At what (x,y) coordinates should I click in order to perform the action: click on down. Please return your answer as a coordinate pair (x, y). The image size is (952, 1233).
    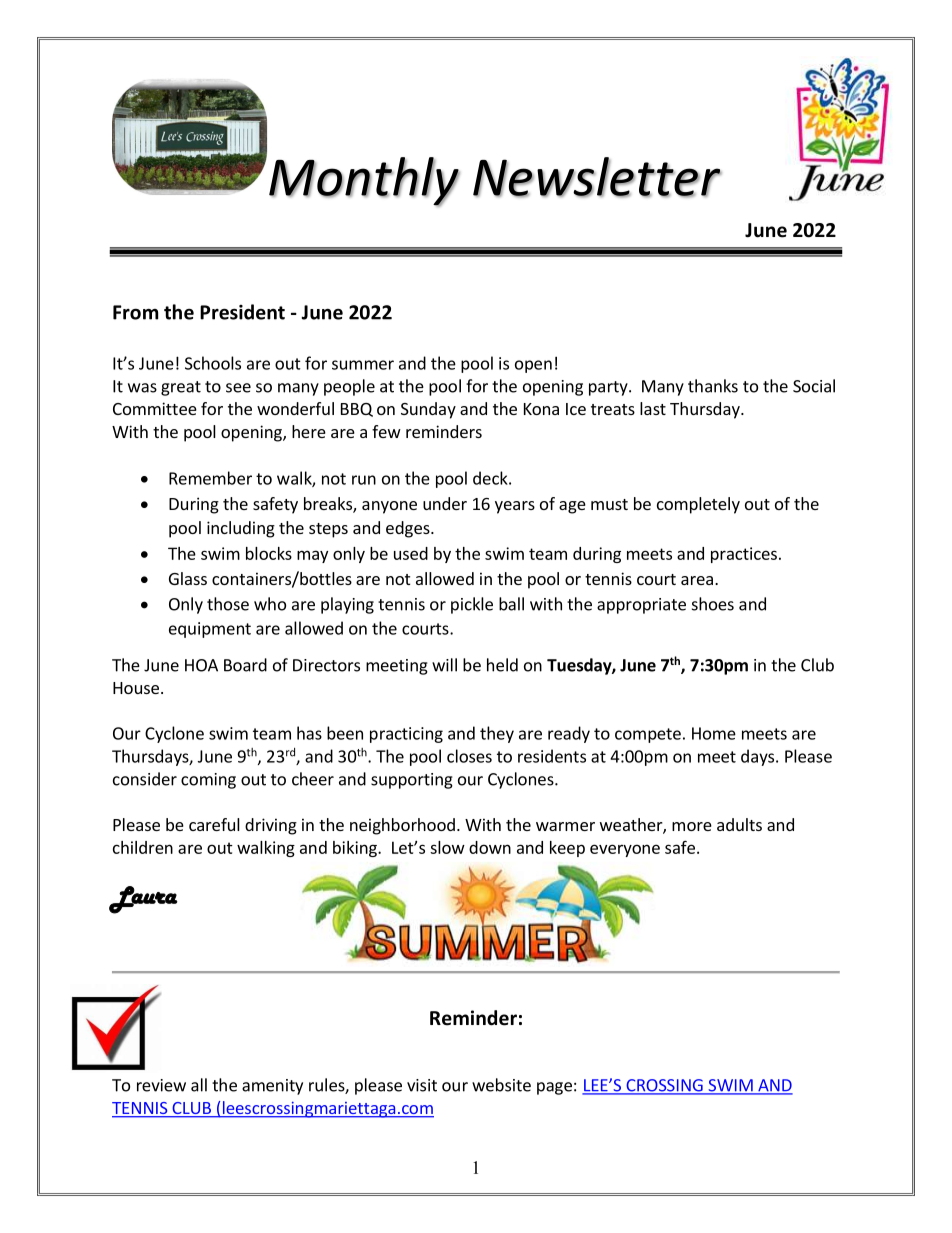
    Looking at the image, I should click on (490, 847).
